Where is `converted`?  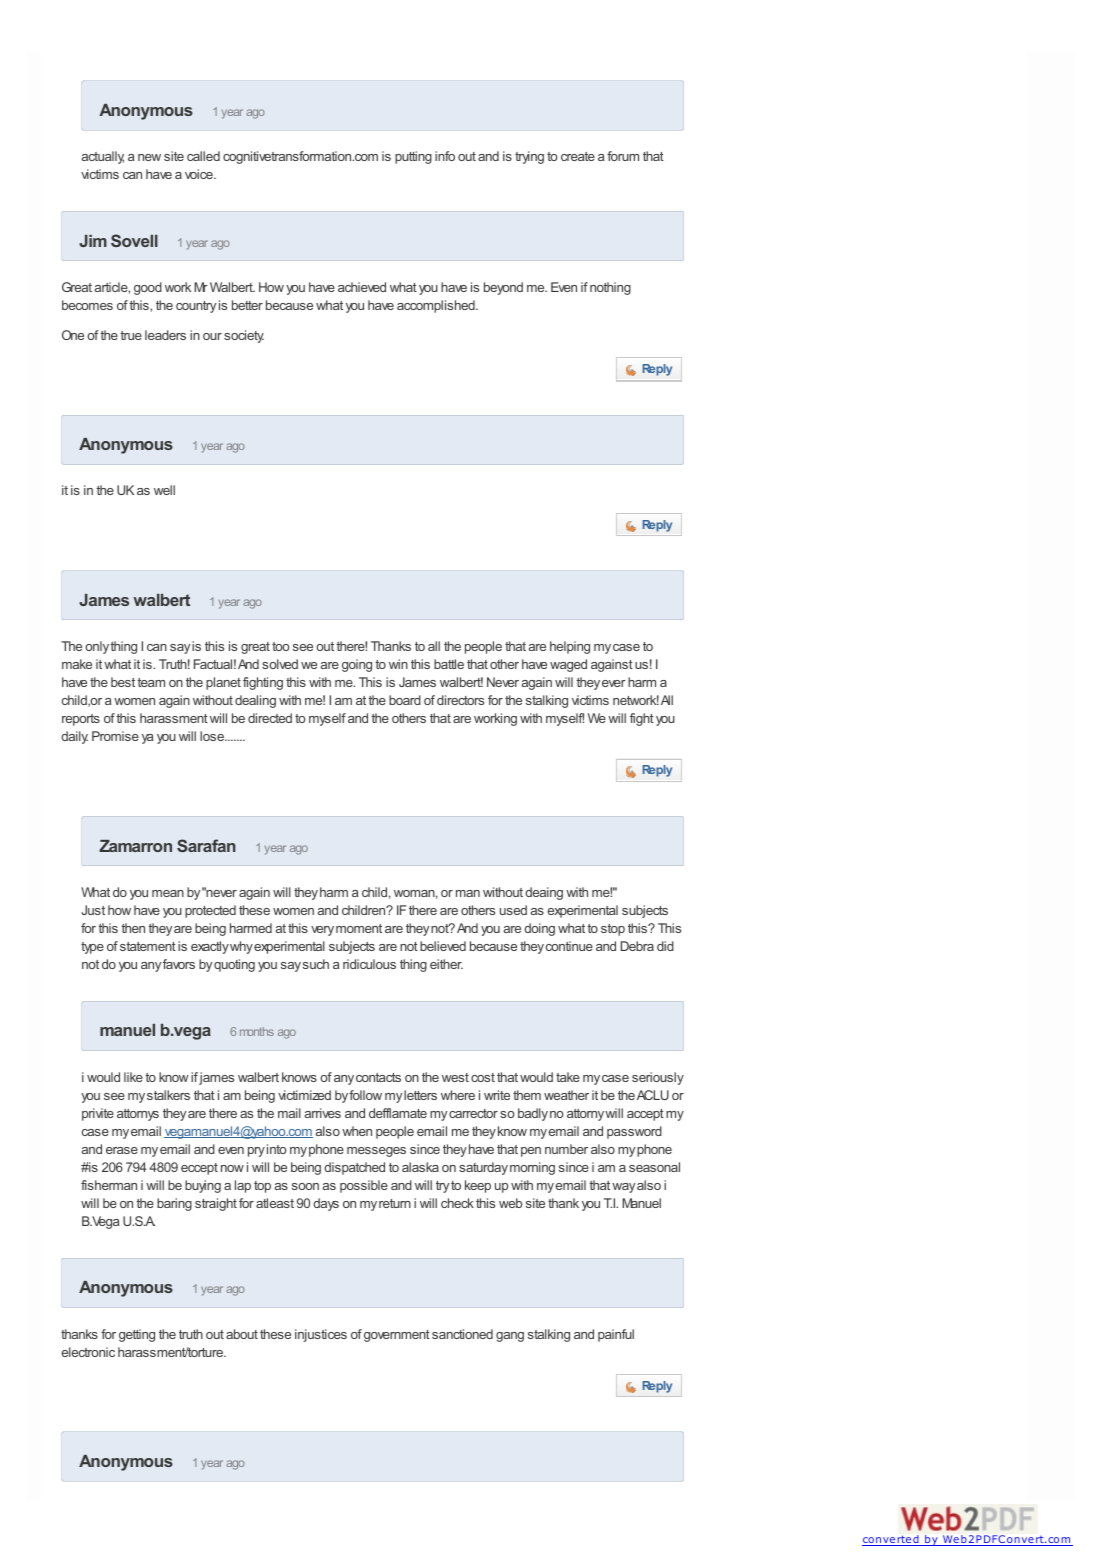
converted is located at coordinates (891, 1540).
